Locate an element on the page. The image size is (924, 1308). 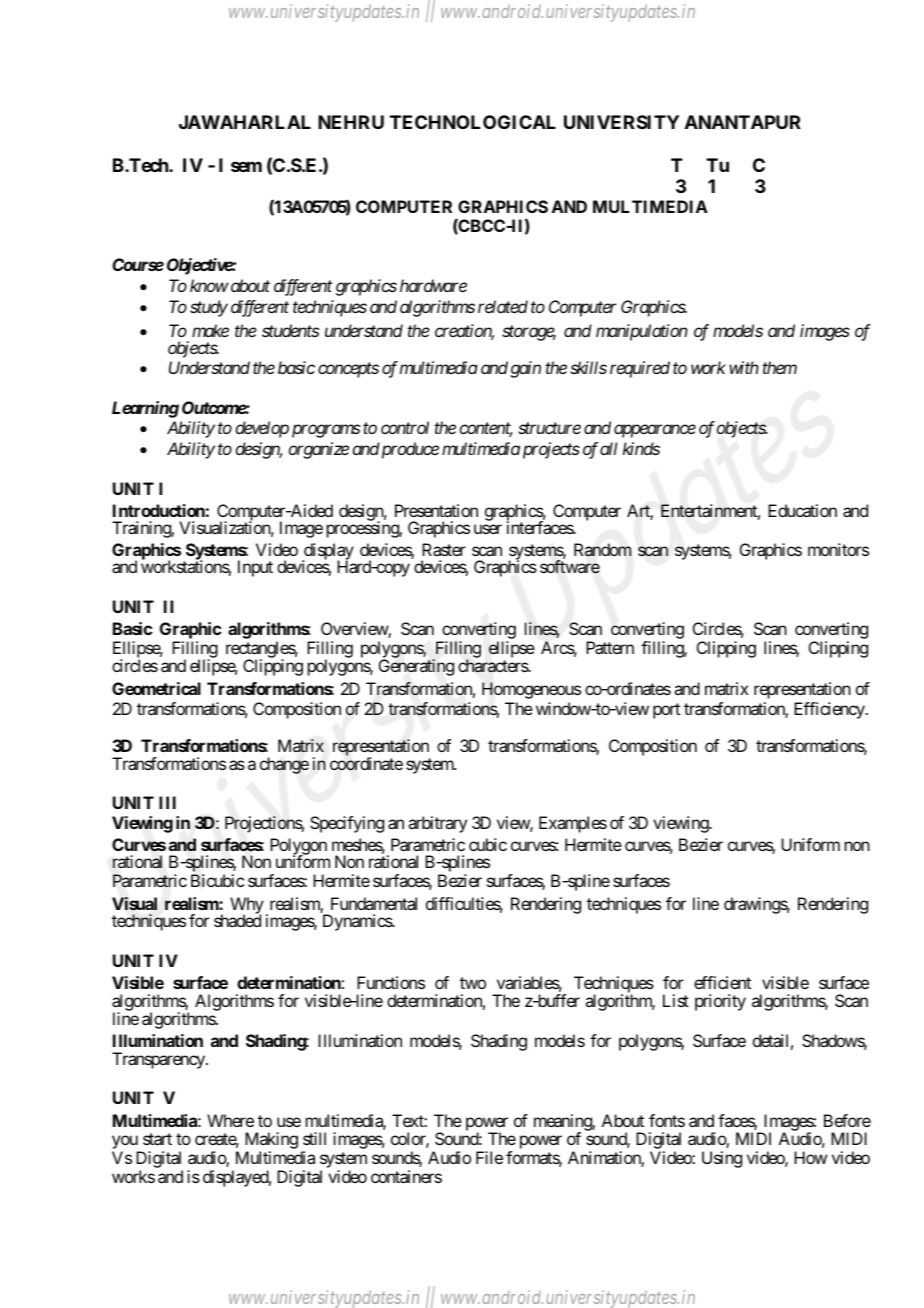
gain is located at coordinates (525, 369).
